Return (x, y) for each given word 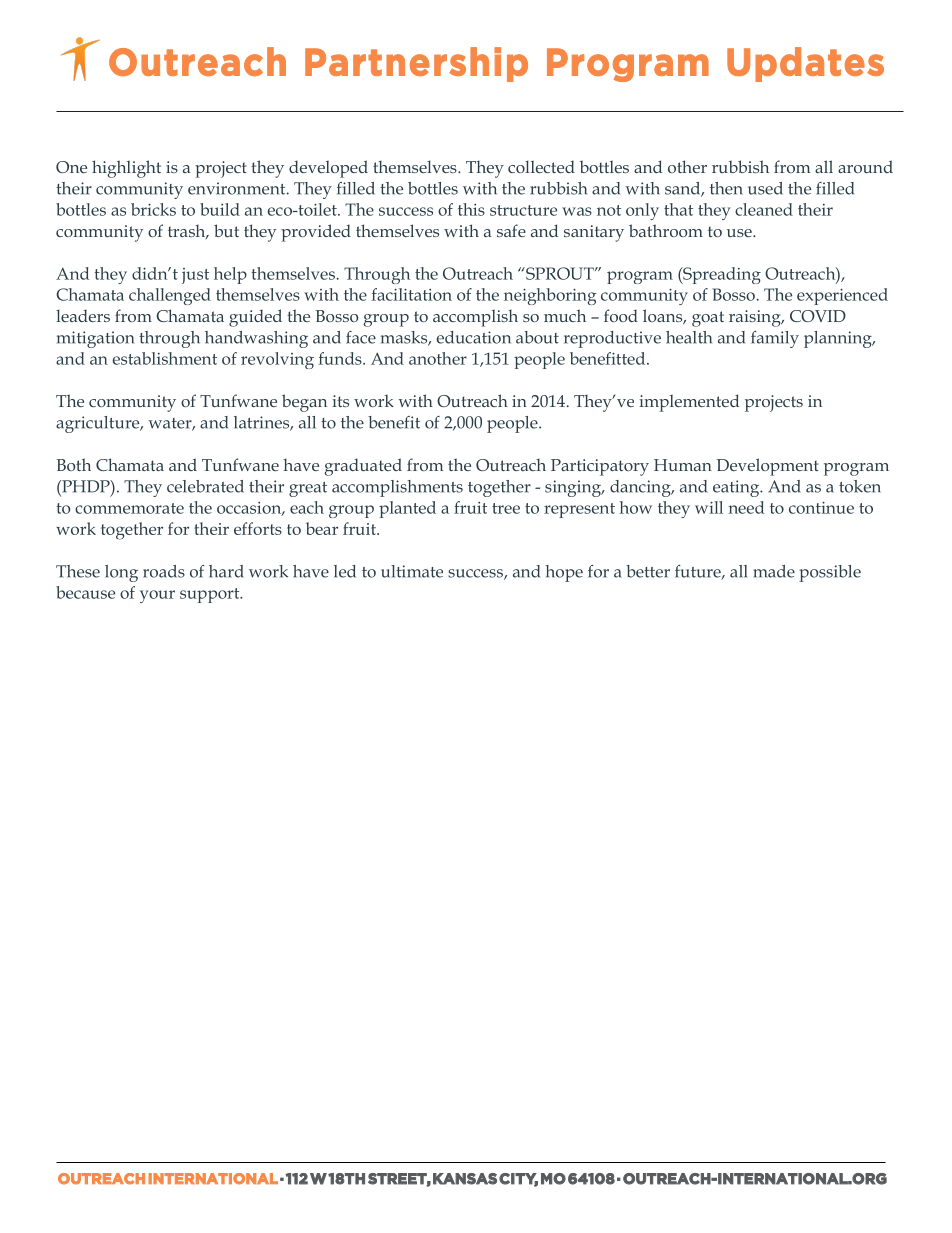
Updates (805, 64)
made (774, 571)
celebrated (205, 486)
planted (407, 509)
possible (830, 573)
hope (564, 573)
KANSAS (465, 1179)
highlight (126, 169)
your (157, 596)
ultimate (412, 571)
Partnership (416, 64)
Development (768, 467)
